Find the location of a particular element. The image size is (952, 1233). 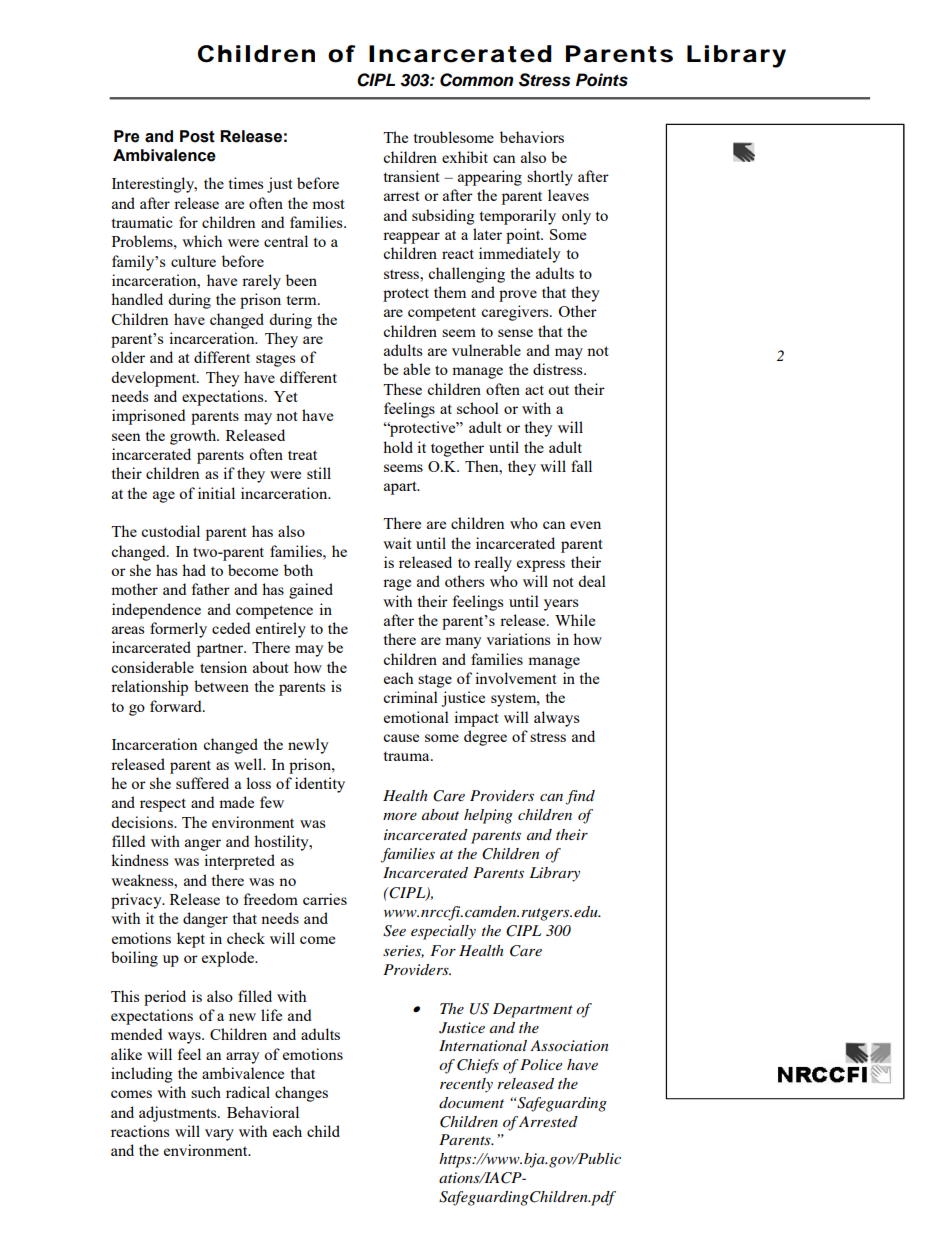

years is located at coordinates (561, 605).
